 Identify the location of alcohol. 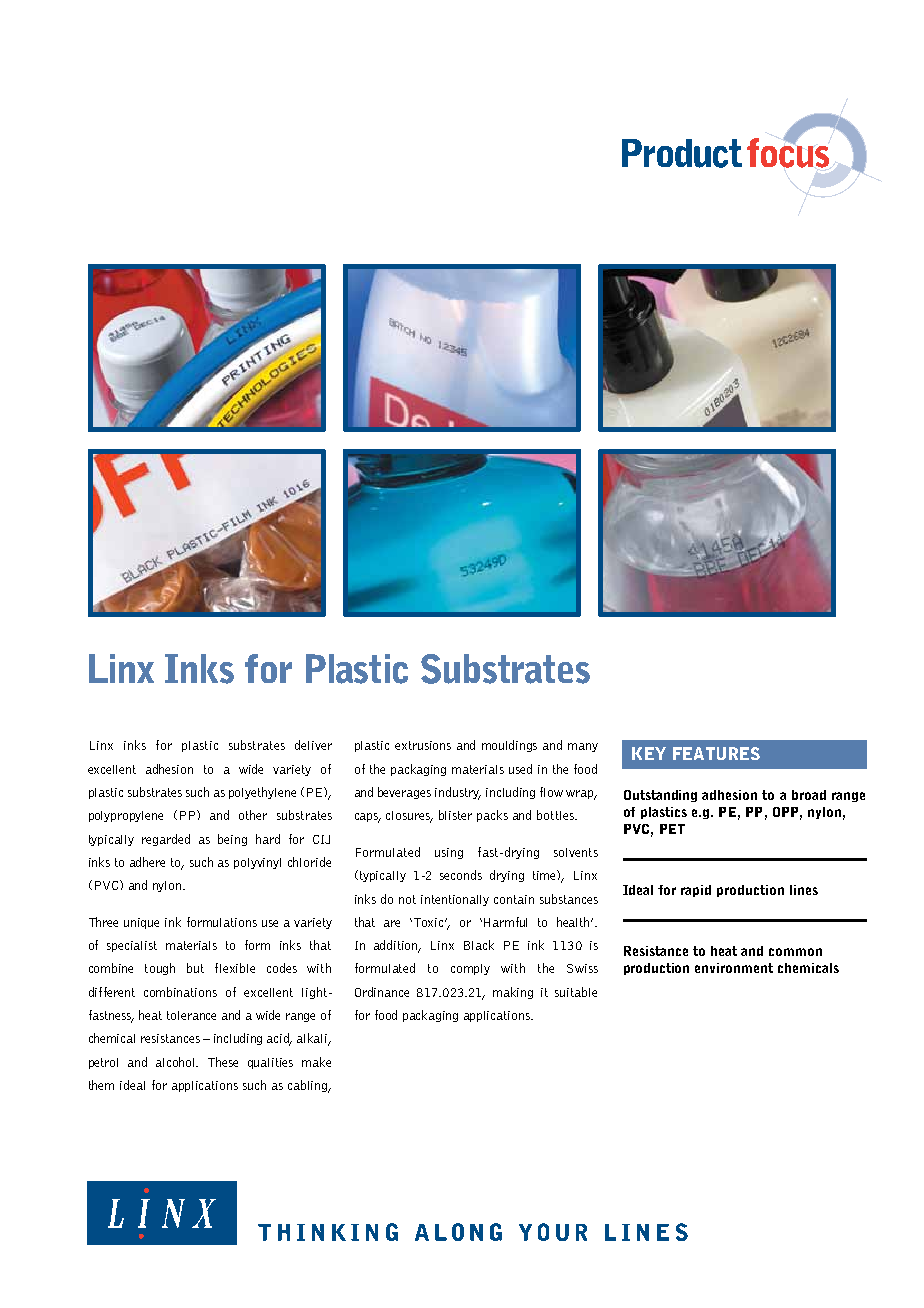
(177, 1062).
